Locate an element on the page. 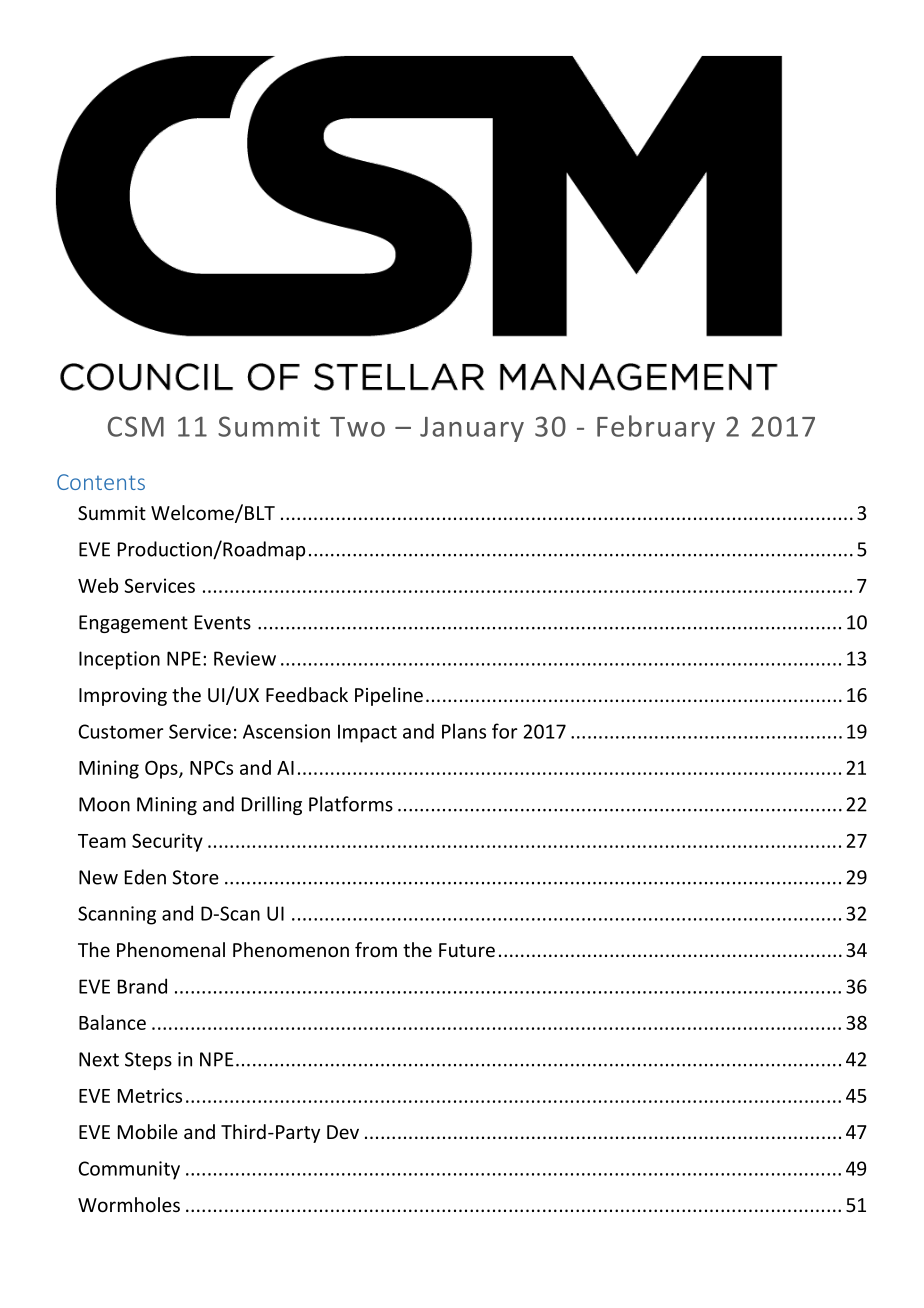 This page has width=924, height=1308. Phenomenal is located at coordinates (171, 949).
